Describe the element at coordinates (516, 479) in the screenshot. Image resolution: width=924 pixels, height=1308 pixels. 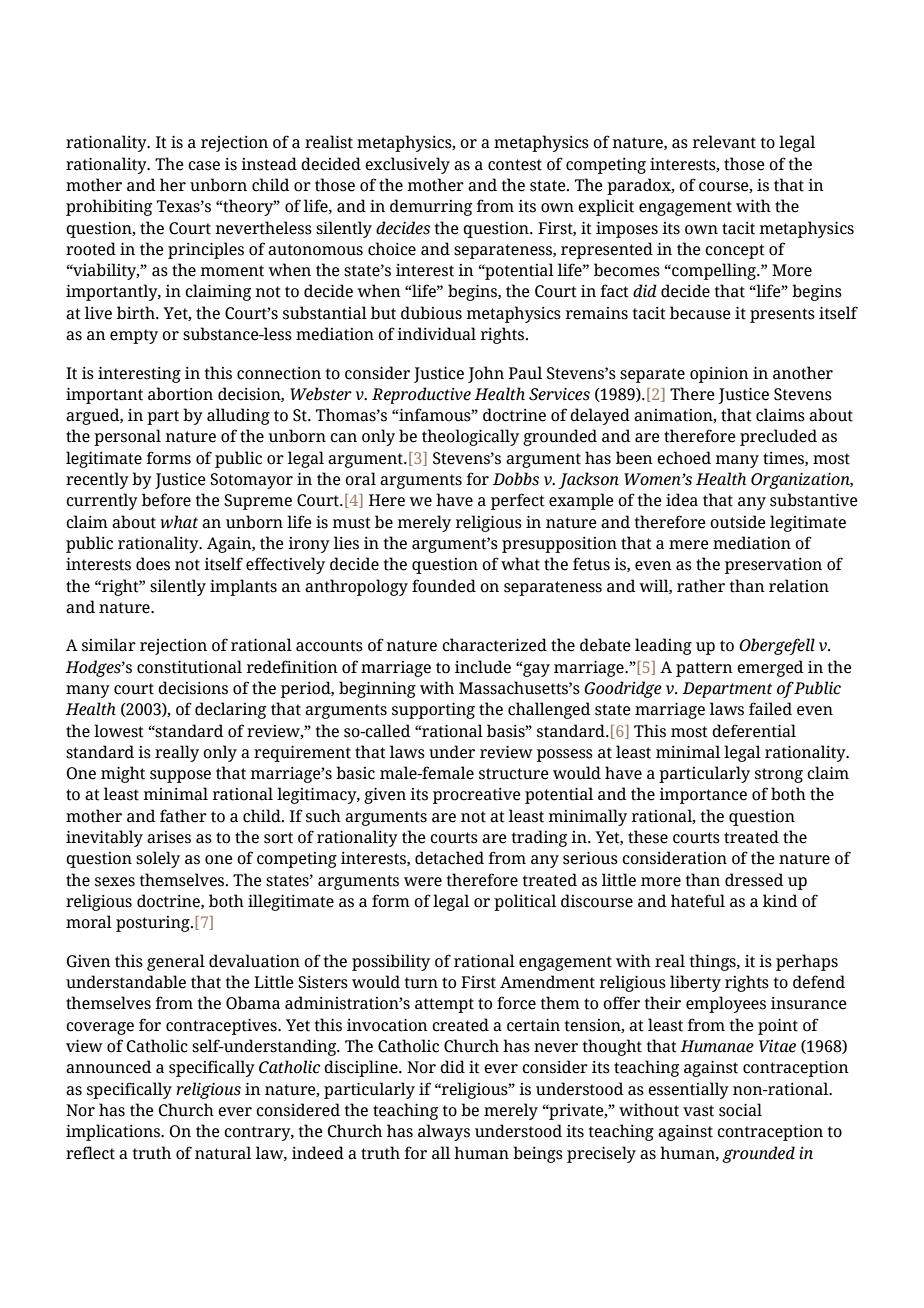
I see `Dobbs` at that location.
